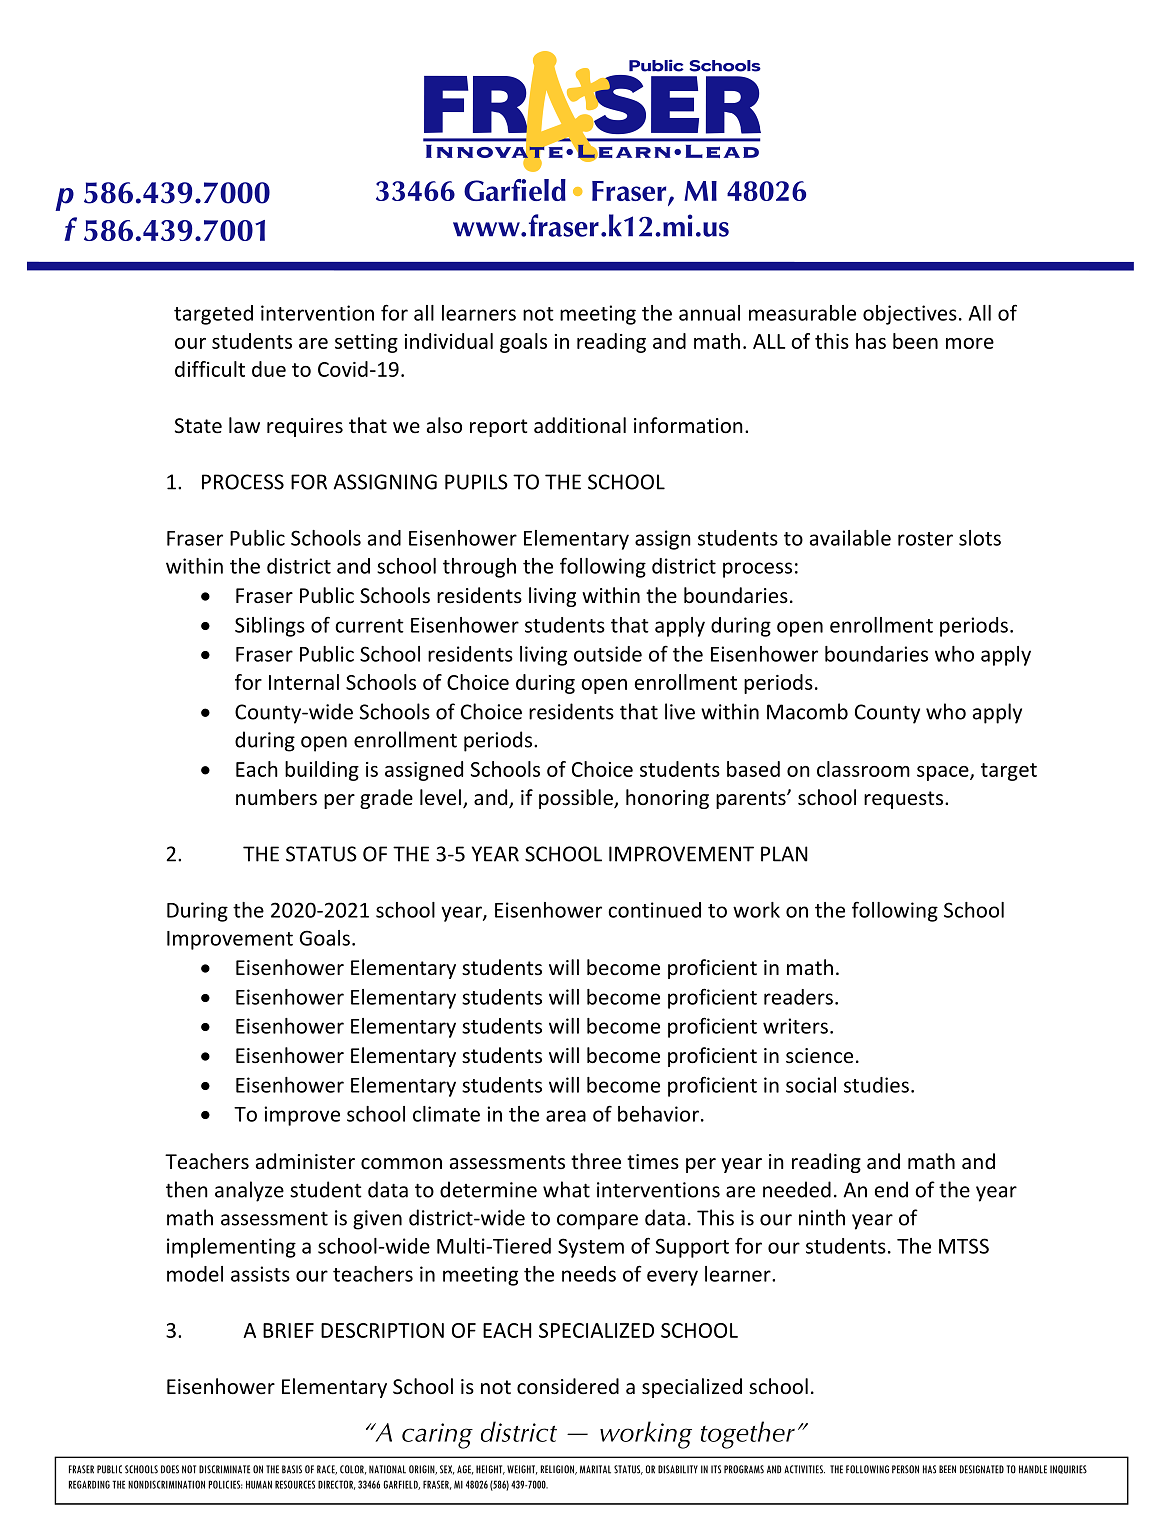 The image size is (1176, 1521). I want to click on numbers, so click(276, 797).
